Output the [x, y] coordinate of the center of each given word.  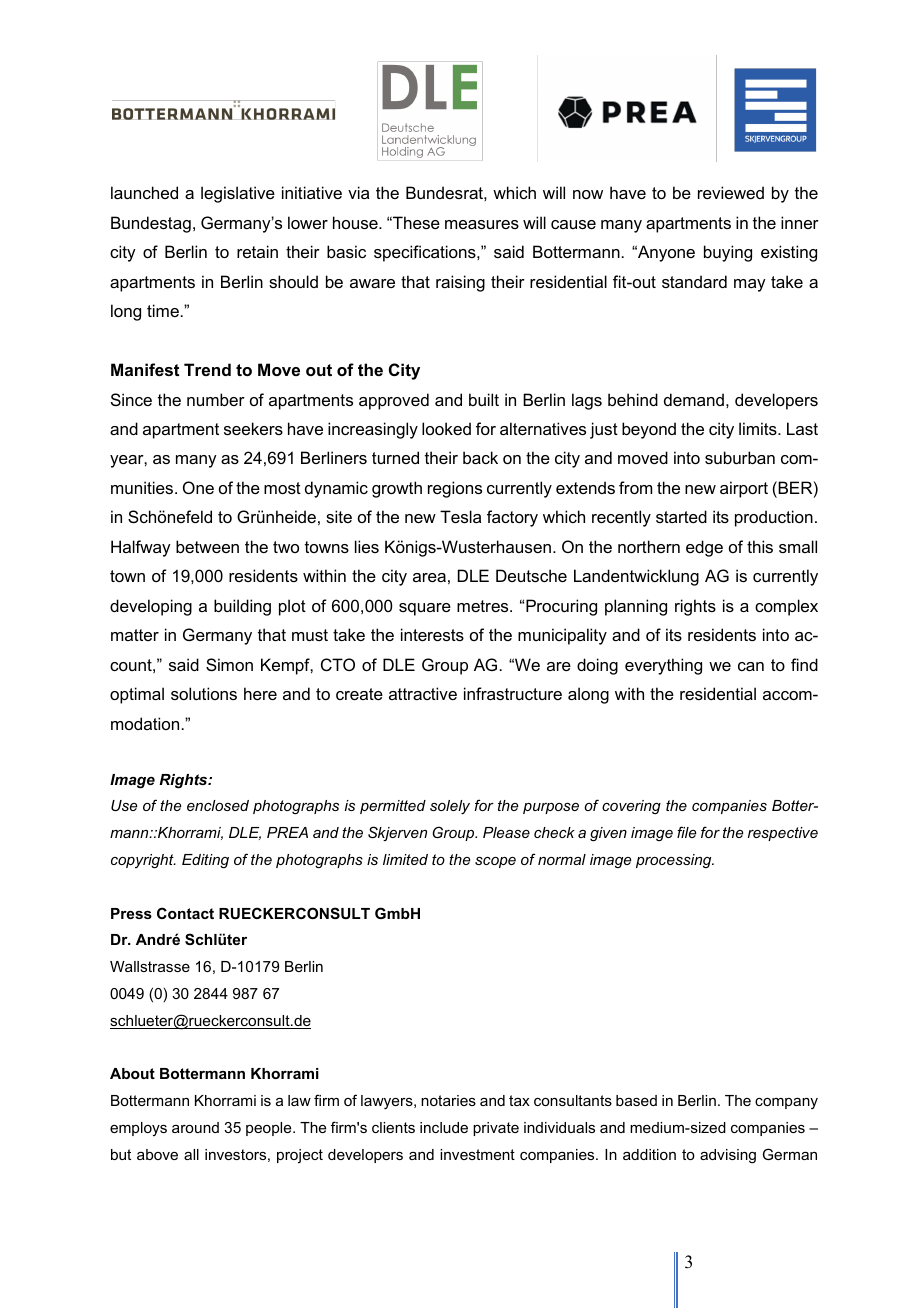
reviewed [731, 192]
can [751, 666]
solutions [204, 693]
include [444, 1127]
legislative [238, 194]
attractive [423, 693]
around [195, 1127]
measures [482, 224]
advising [728, 1156]
